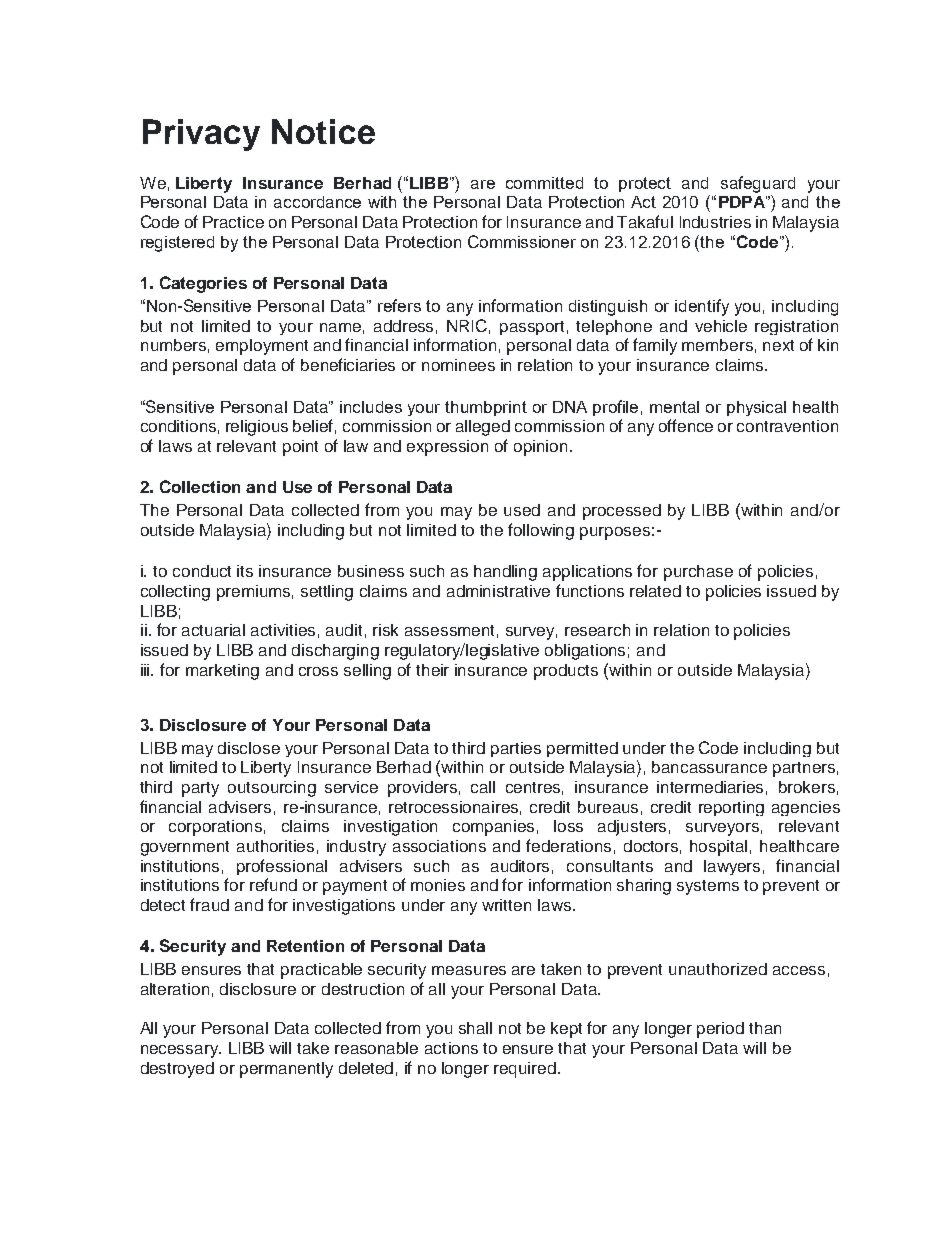 This screenshot has height=1233, width=952. Describe the element at coordinates (544, 183) in the screenshot. I see `committed` at that location.
